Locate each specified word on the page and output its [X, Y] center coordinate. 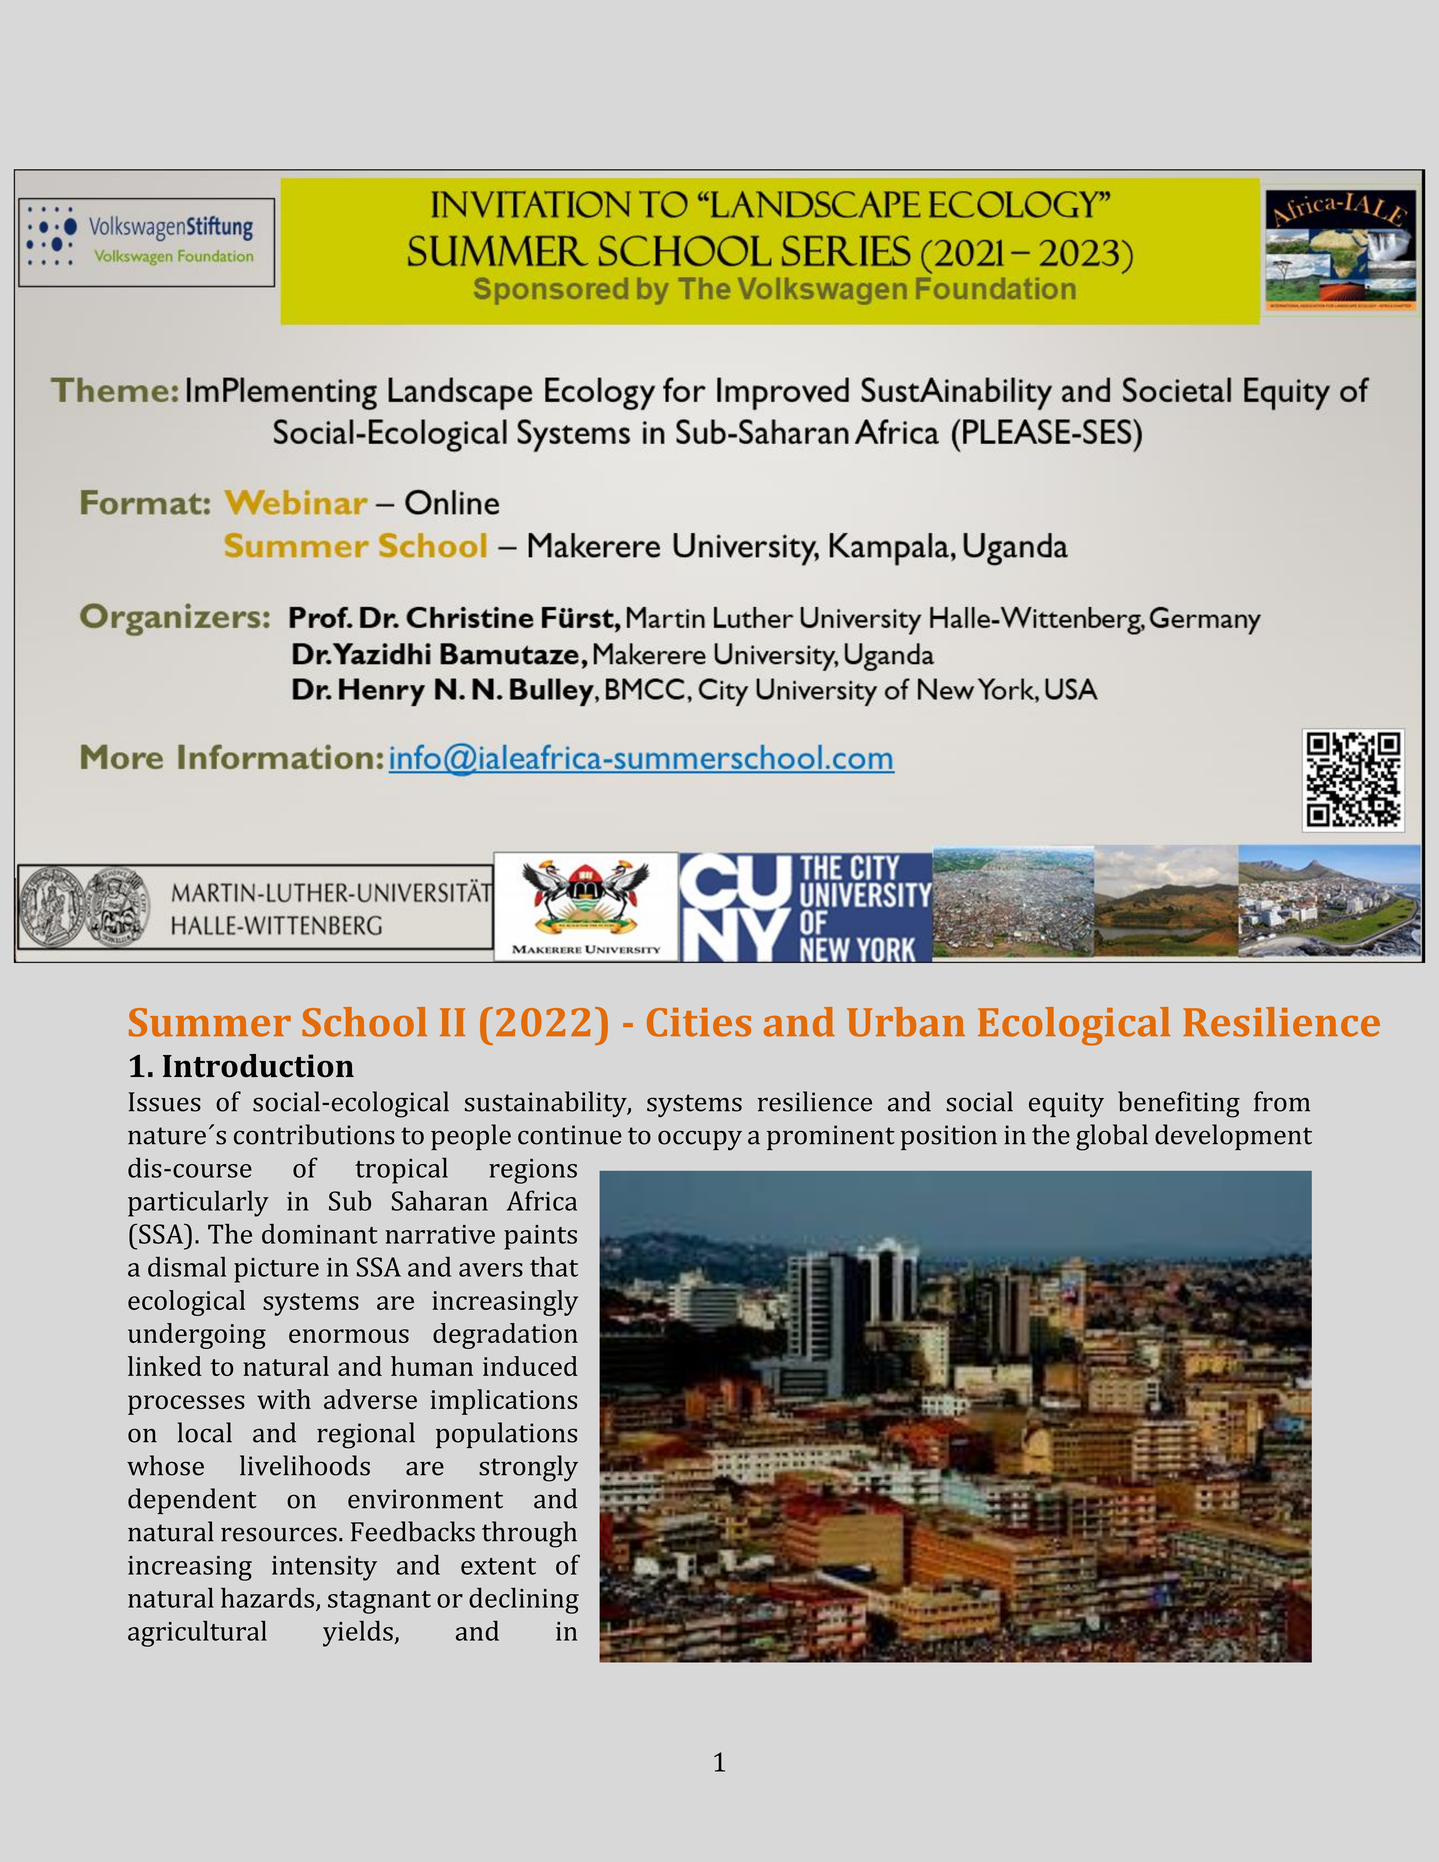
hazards [267, 1597]
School [364, 1022]
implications [504, 1402]
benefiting [1179, 1104]
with [284, 1399]
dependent [192, 1501]
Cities [699, 1022]
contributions [314, 1134]
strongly [528, 1468]
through [529, 1534]
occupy [700, 1140]
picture [276, 1270]
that [554, 1266]
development [1233, 1137]
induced [530, 1366]
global [1112, 1137]
